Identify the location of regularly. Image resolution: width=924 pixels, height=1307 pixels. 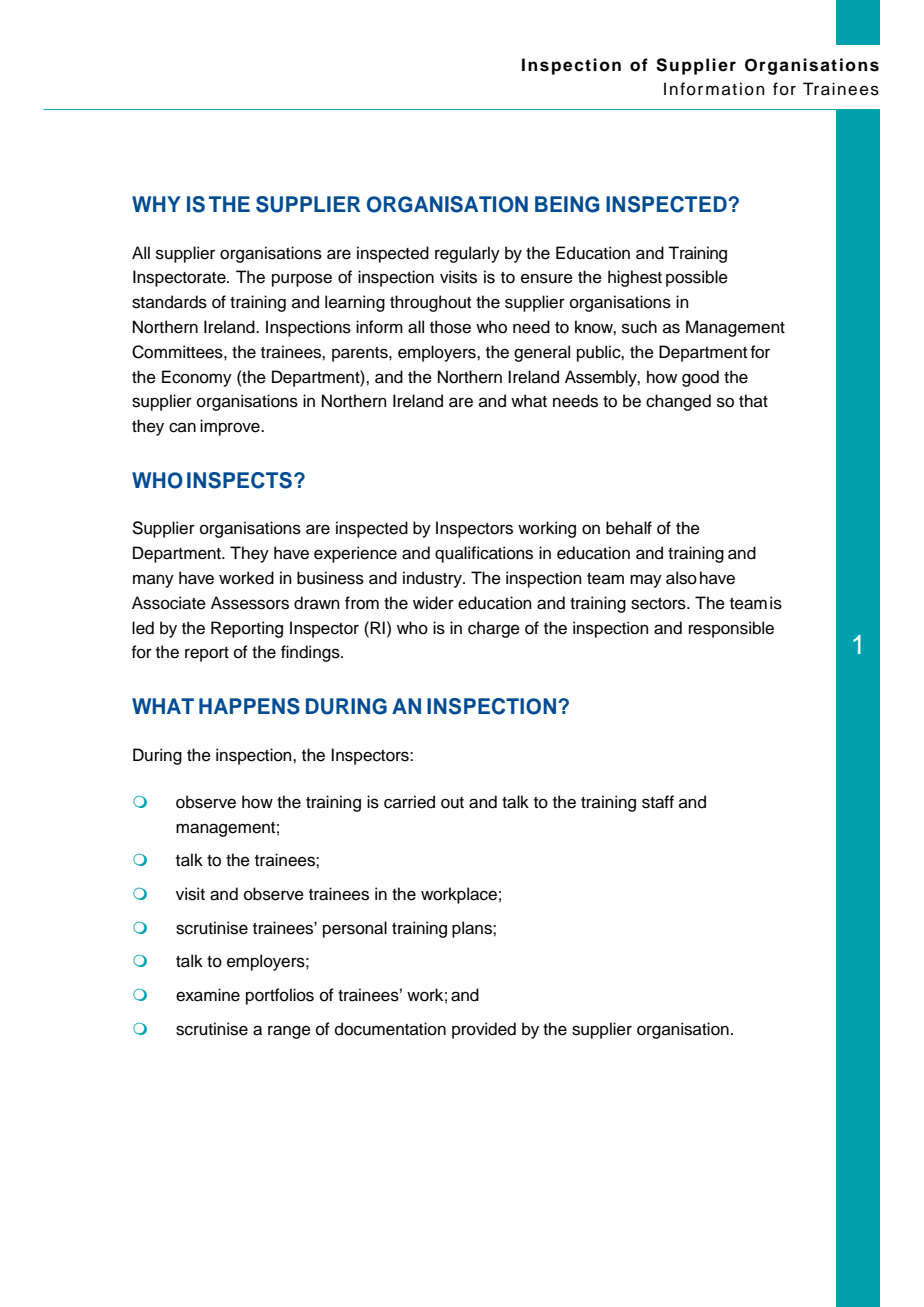
(467, 254).
